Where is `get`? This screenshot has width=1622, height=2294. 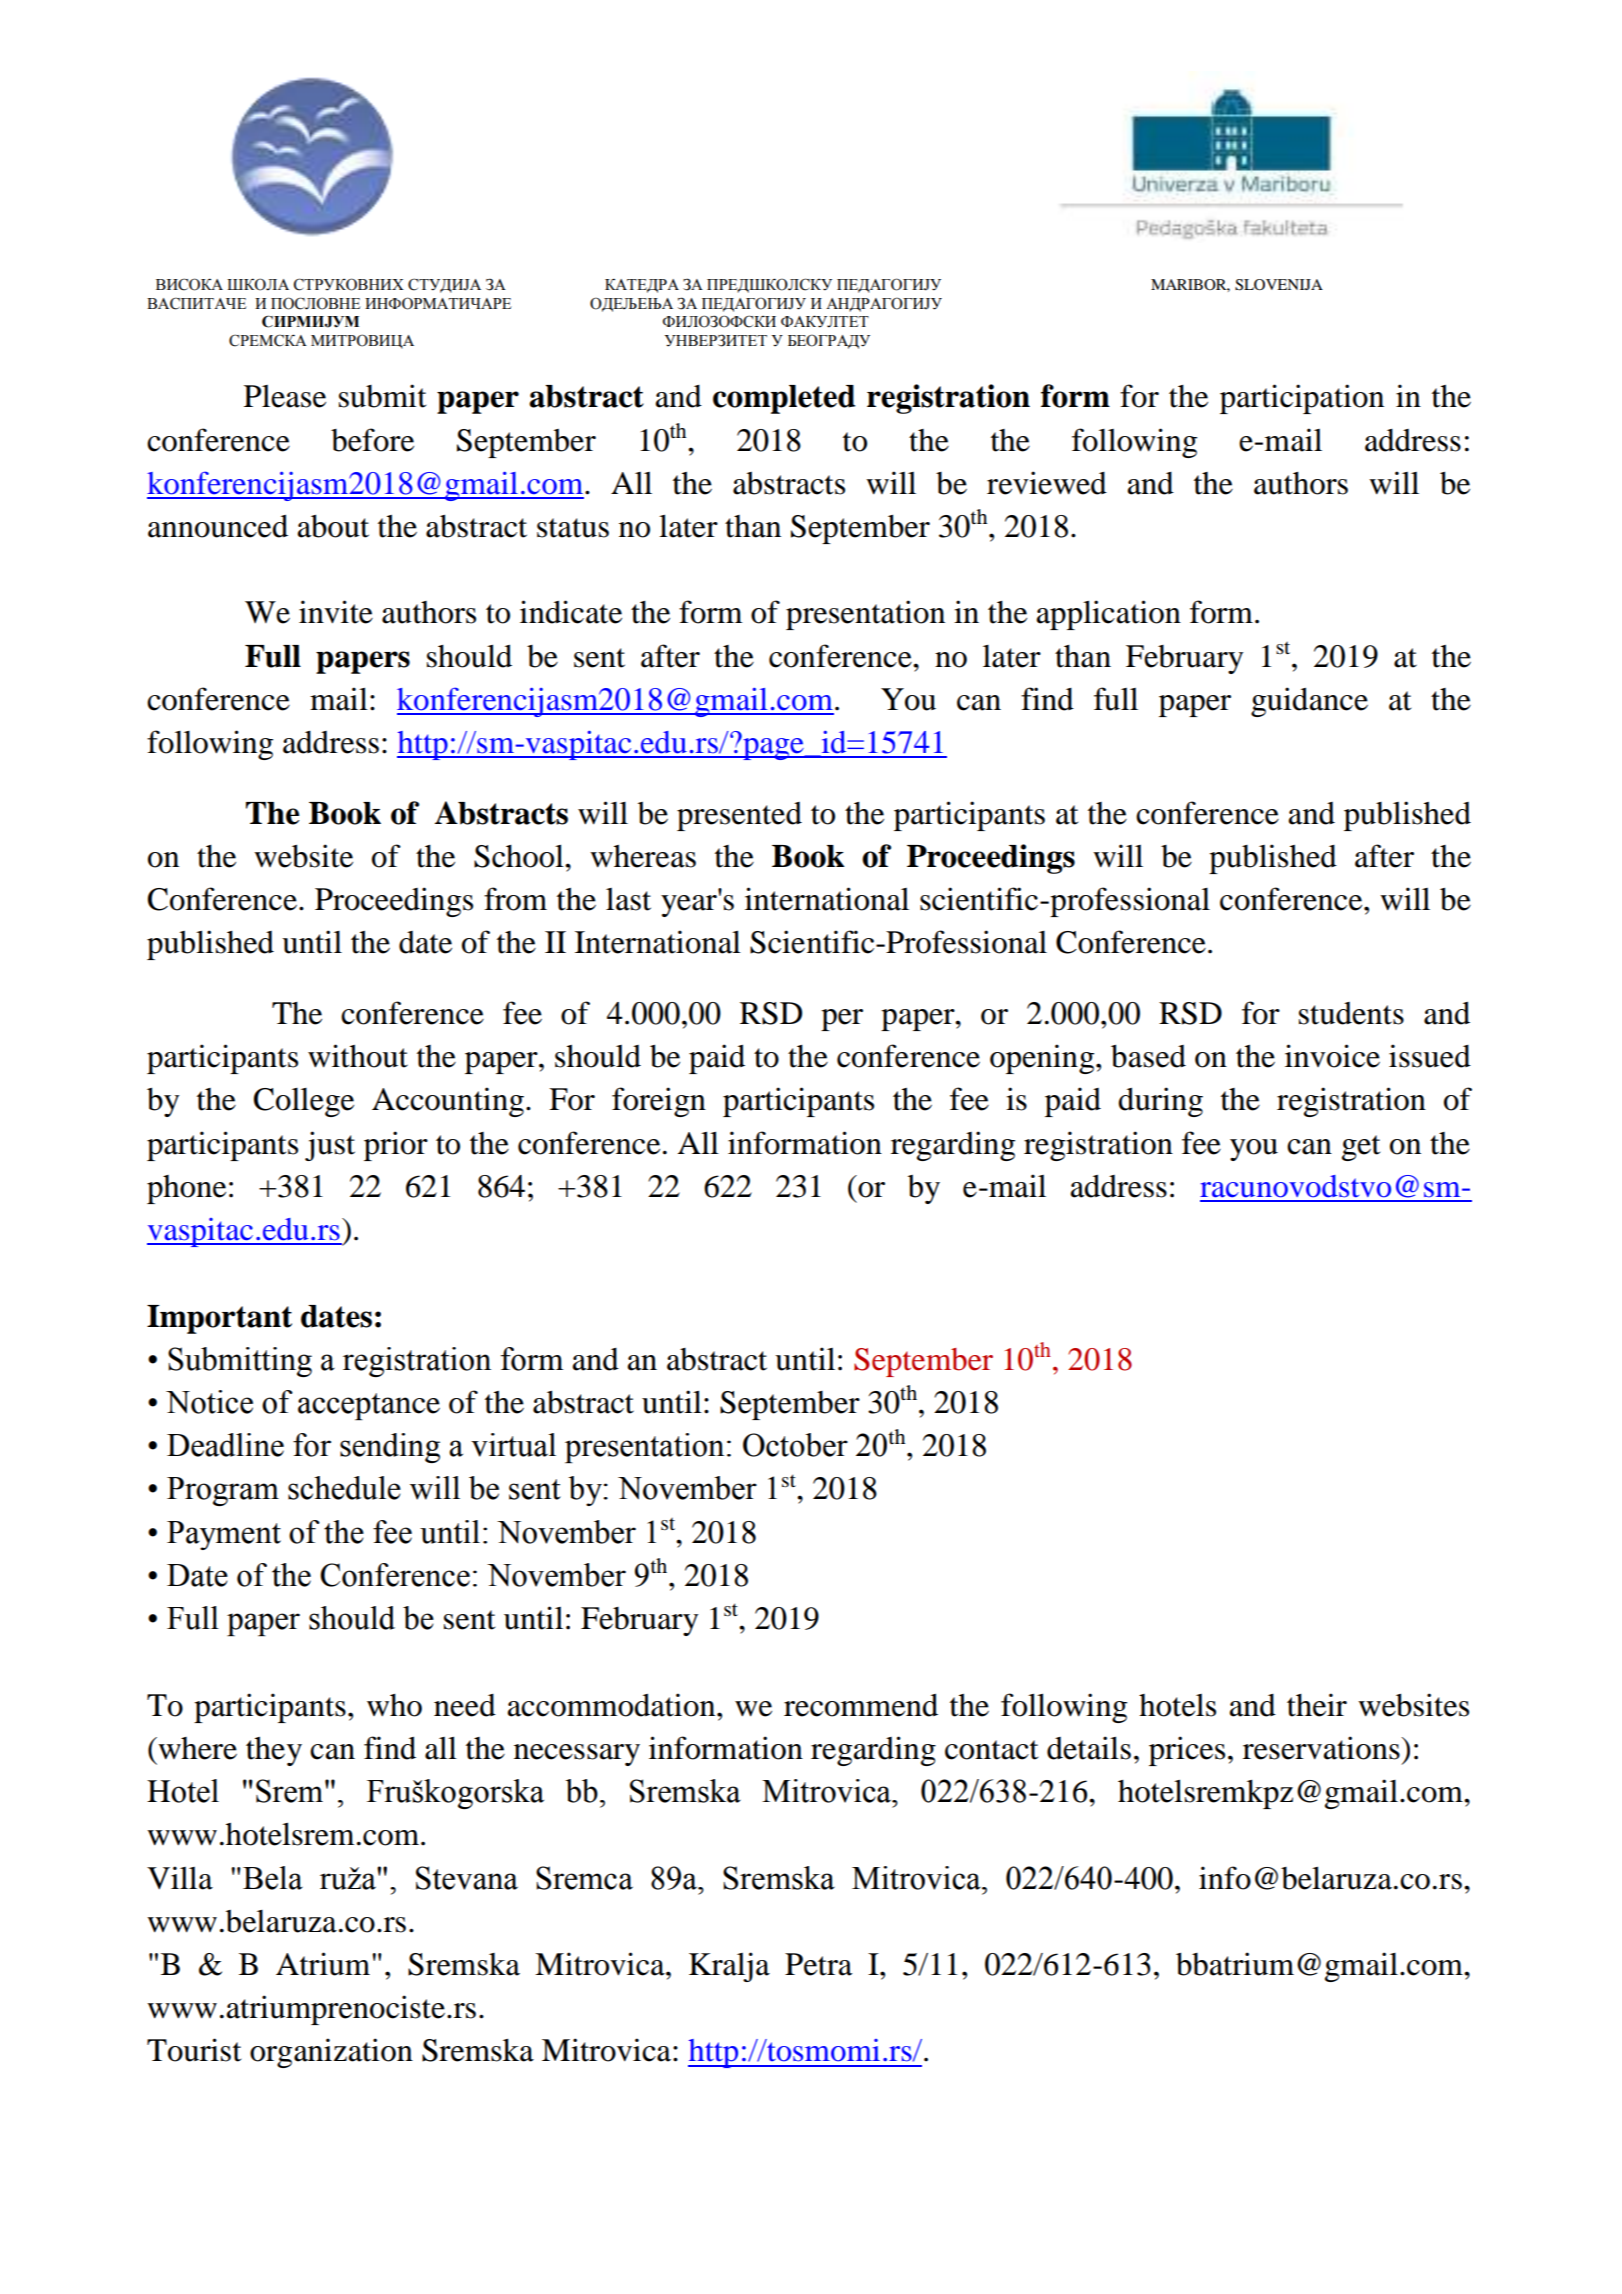
get is located at coordinates (1361, 1148).
